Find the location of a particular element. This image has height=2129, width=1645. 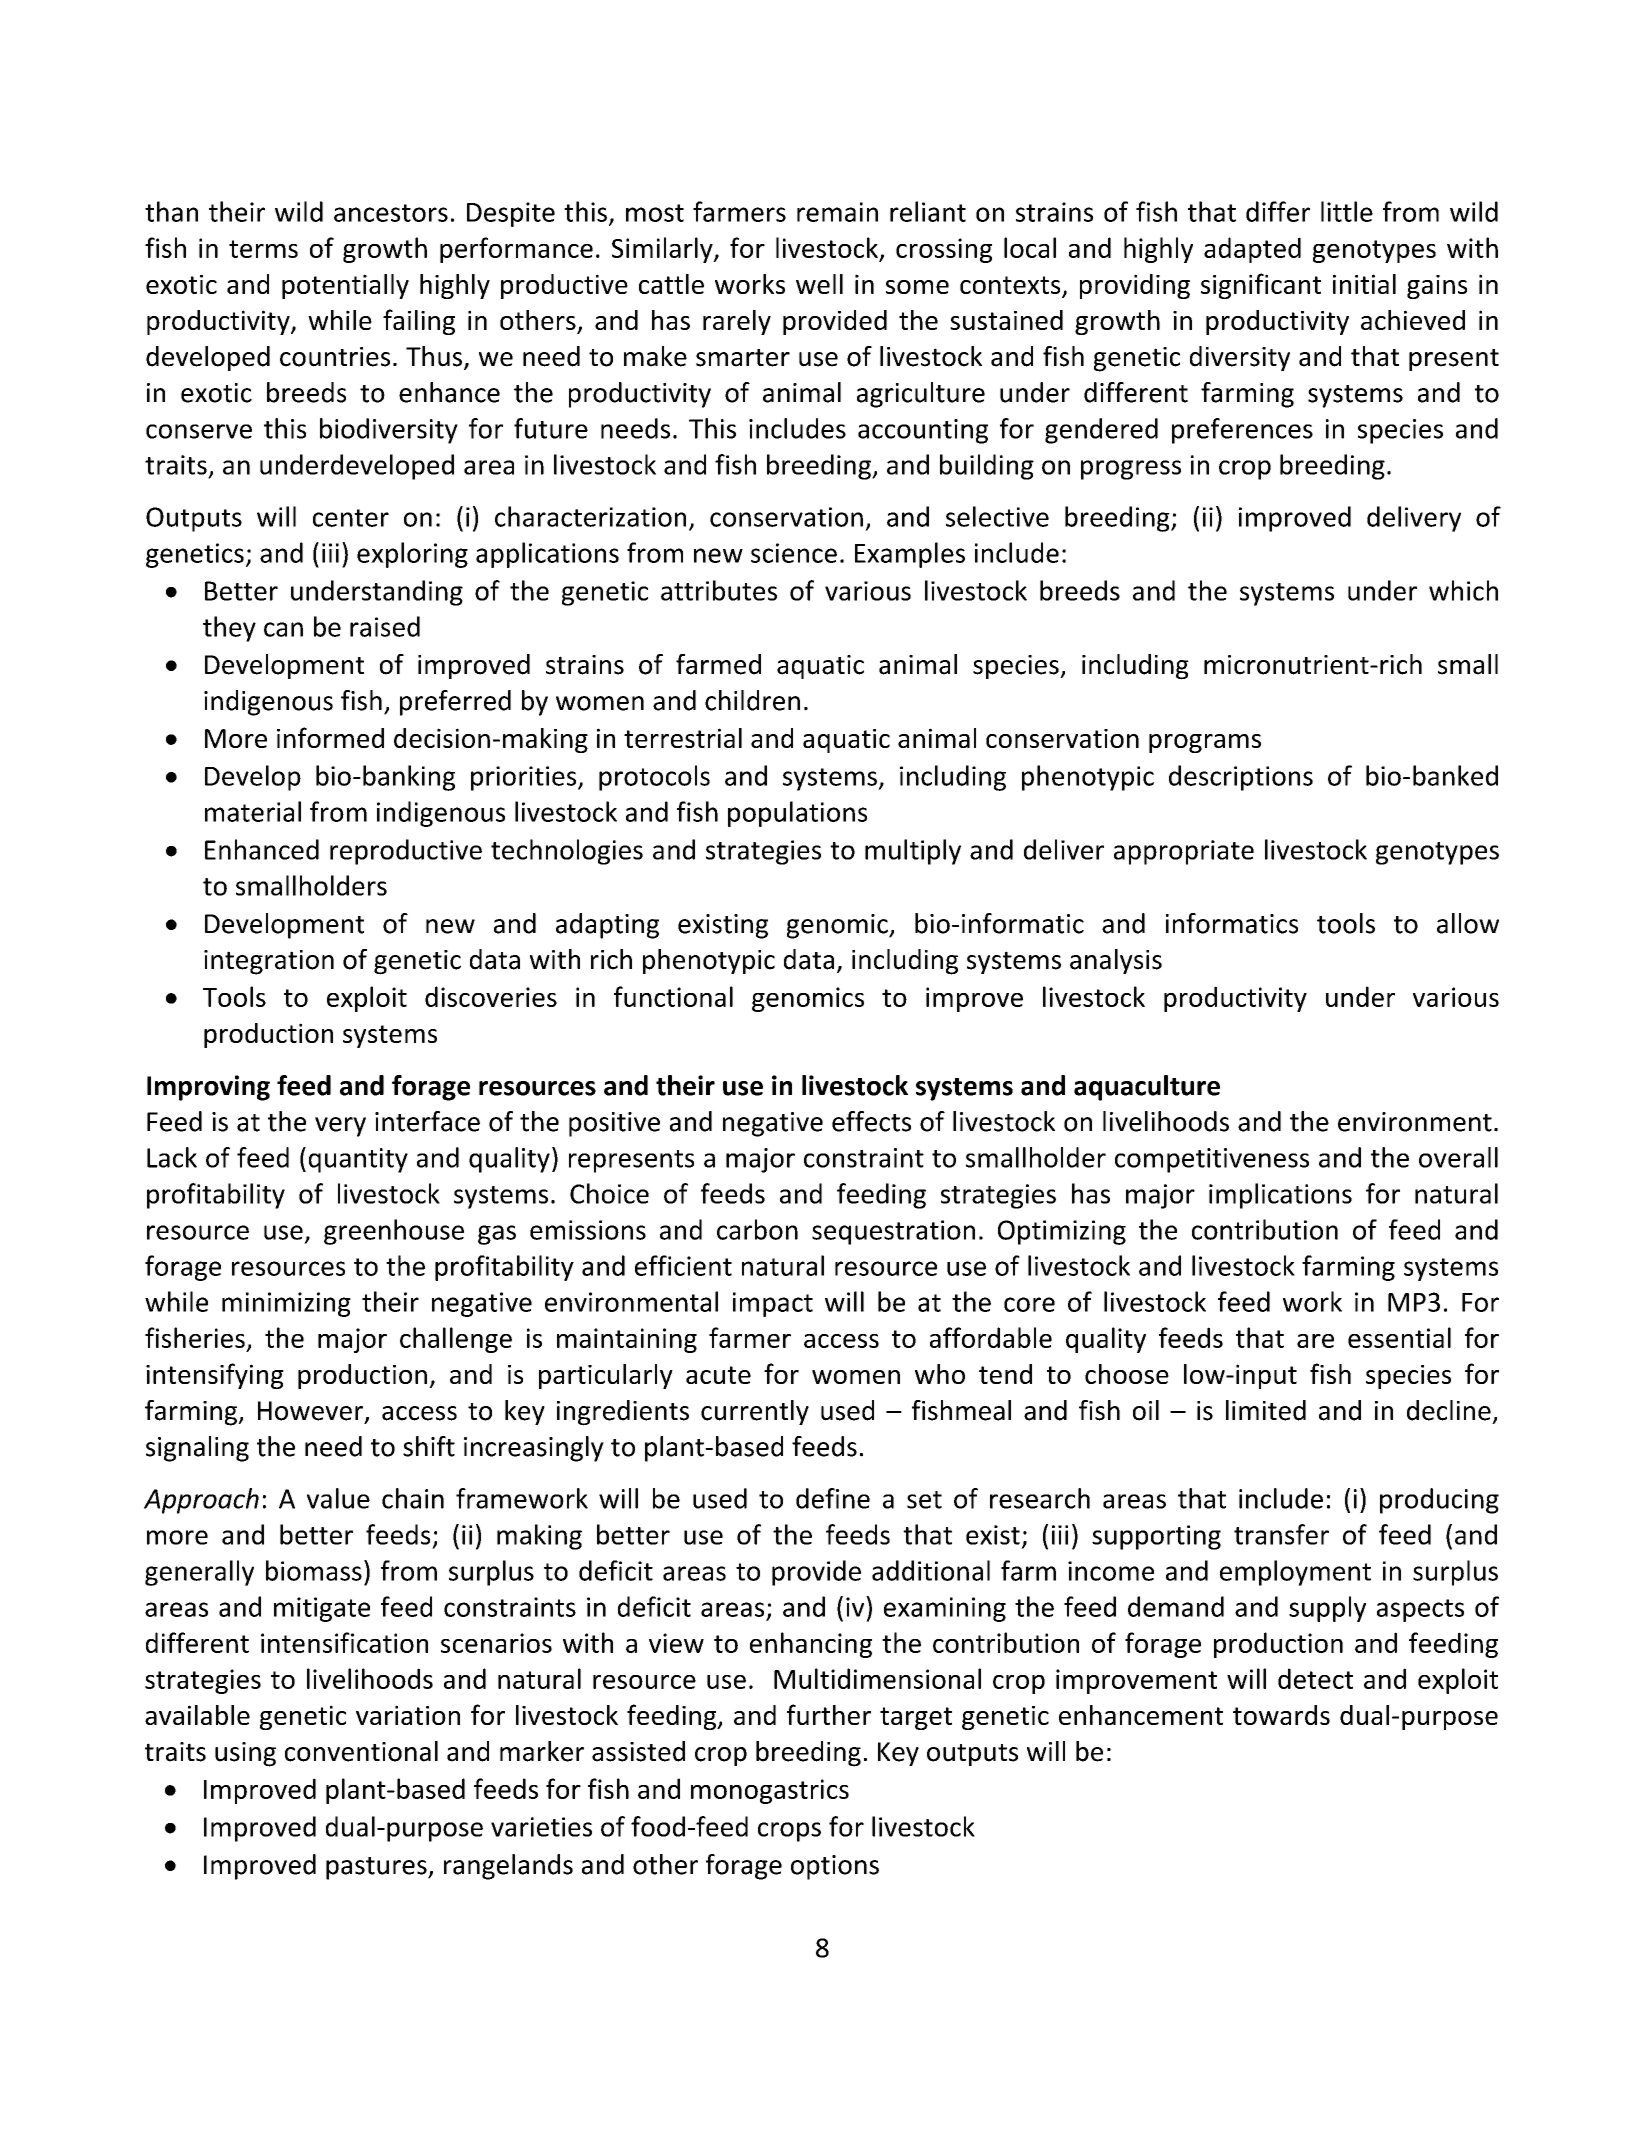

potentially is located at coordinates (345, 286).
